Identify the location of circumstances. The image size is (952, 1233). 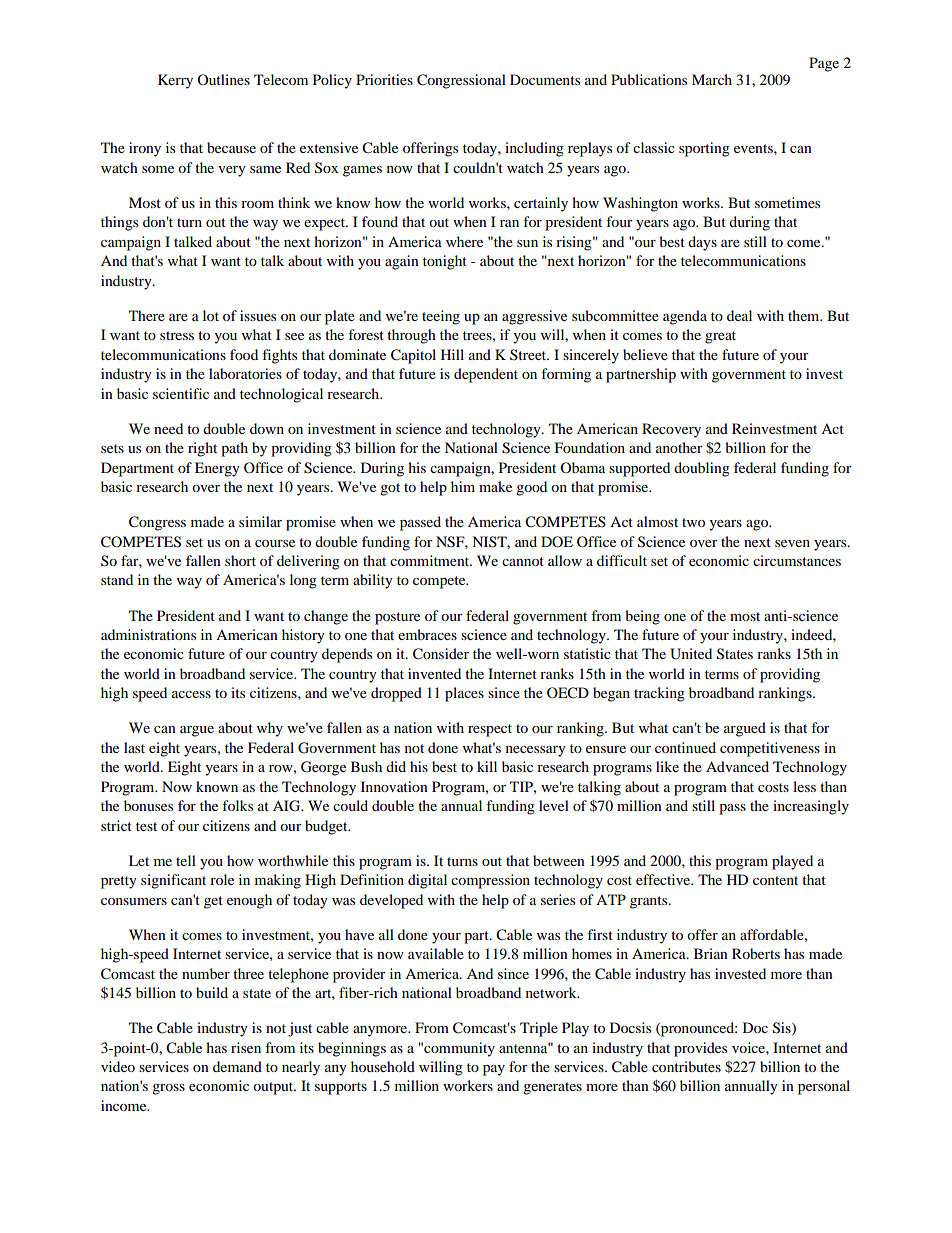
(797, 560).
